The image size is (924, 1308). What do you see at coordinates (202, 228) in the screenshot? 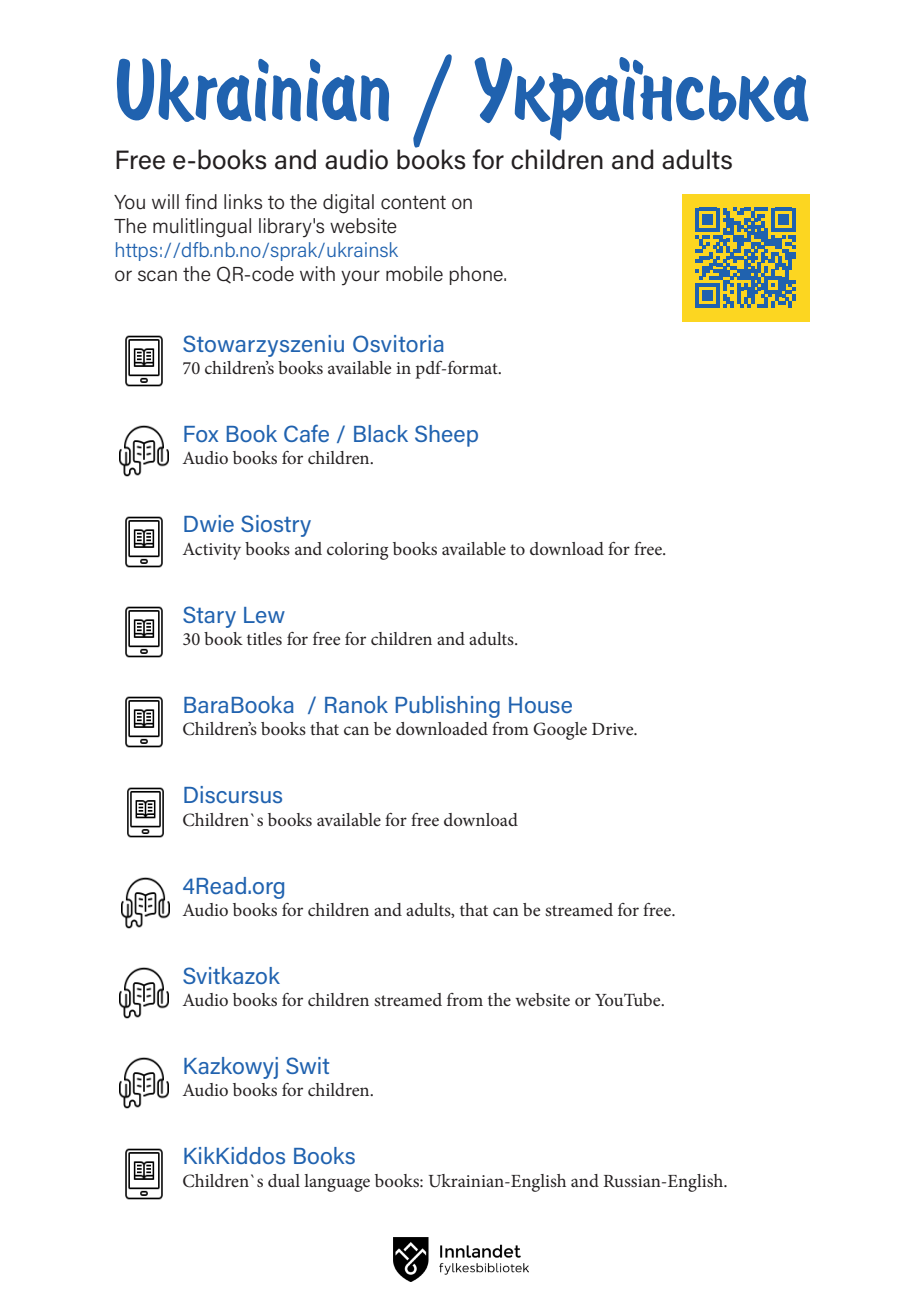
I see `mulitlingual` at bounding box center [202, 228].
